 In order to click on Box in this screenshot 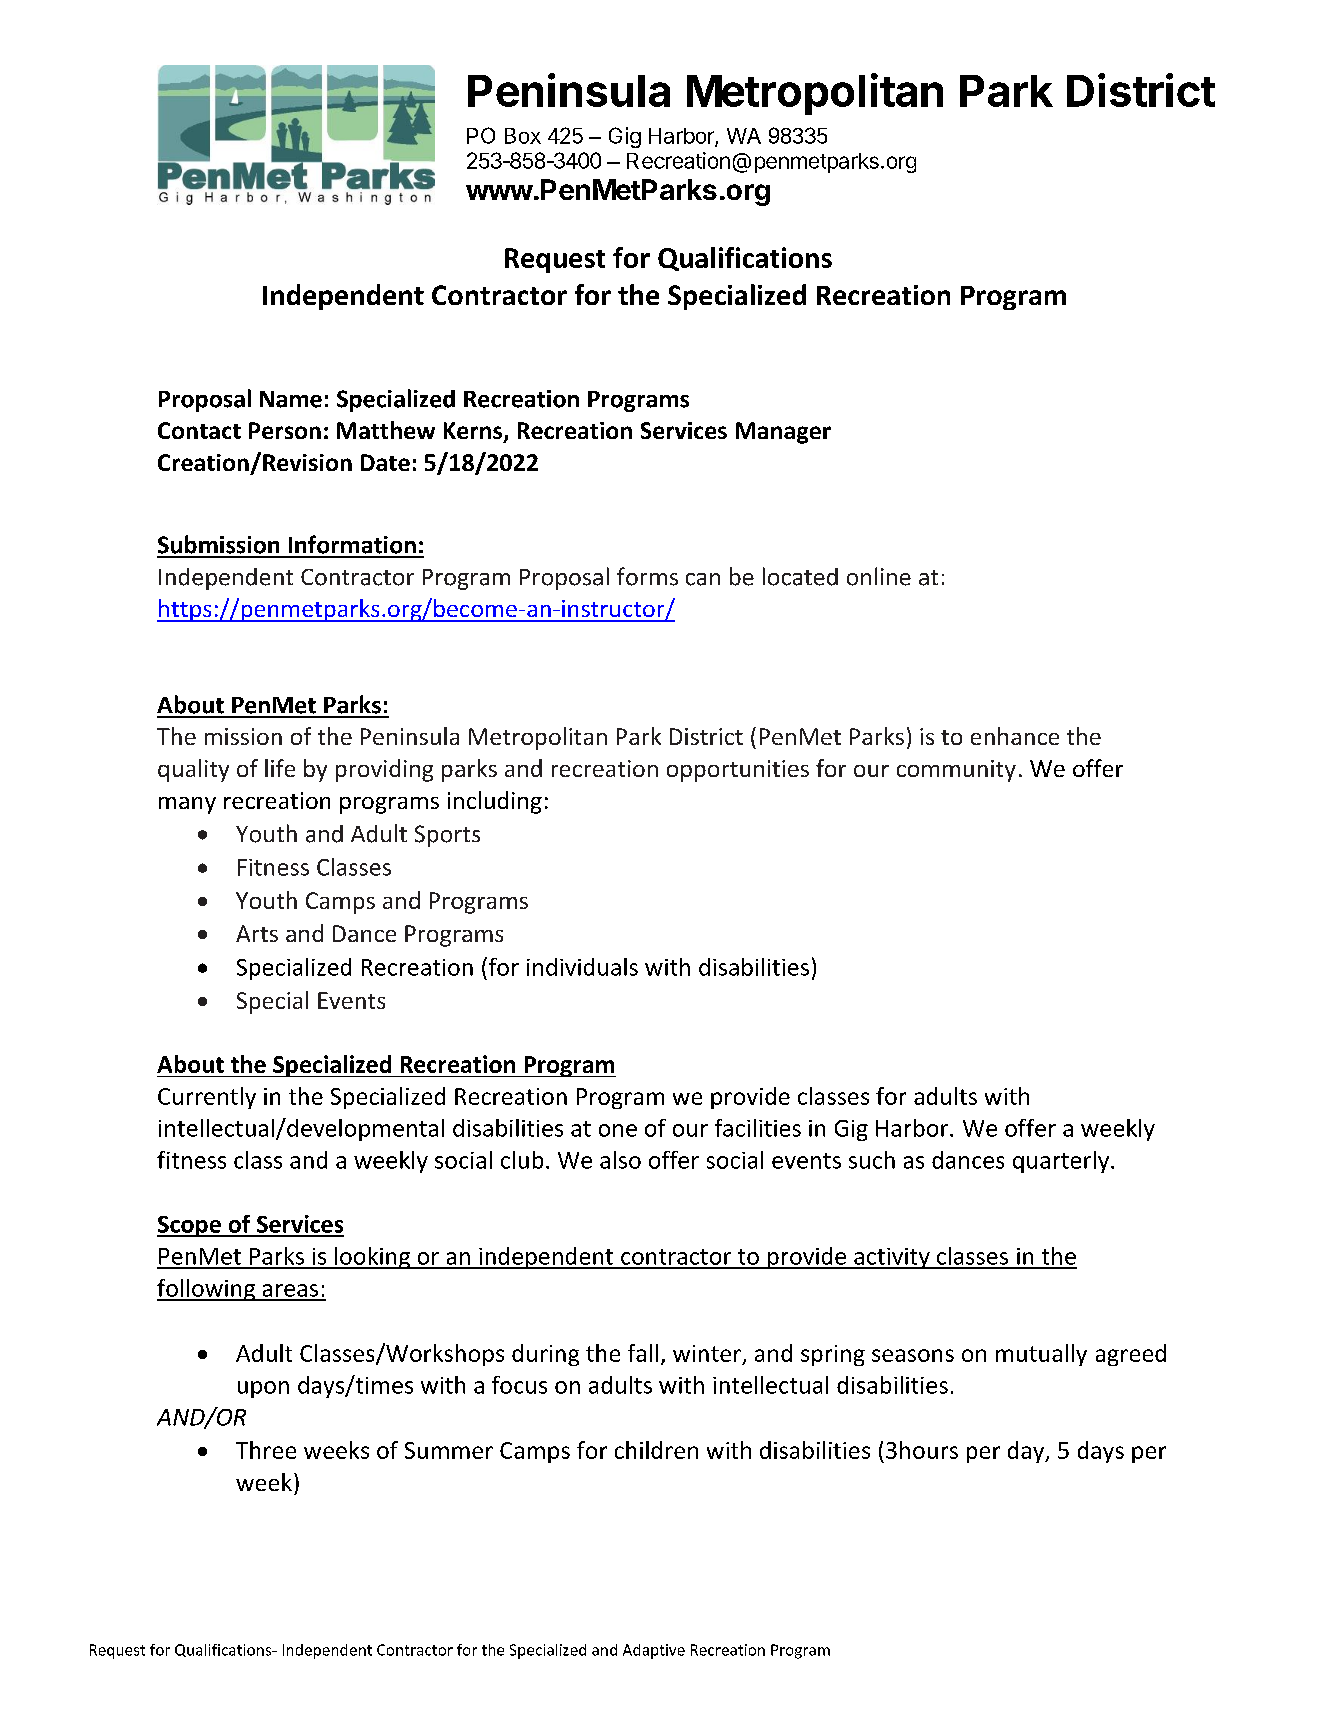, I will do `click(523, 136)`.
